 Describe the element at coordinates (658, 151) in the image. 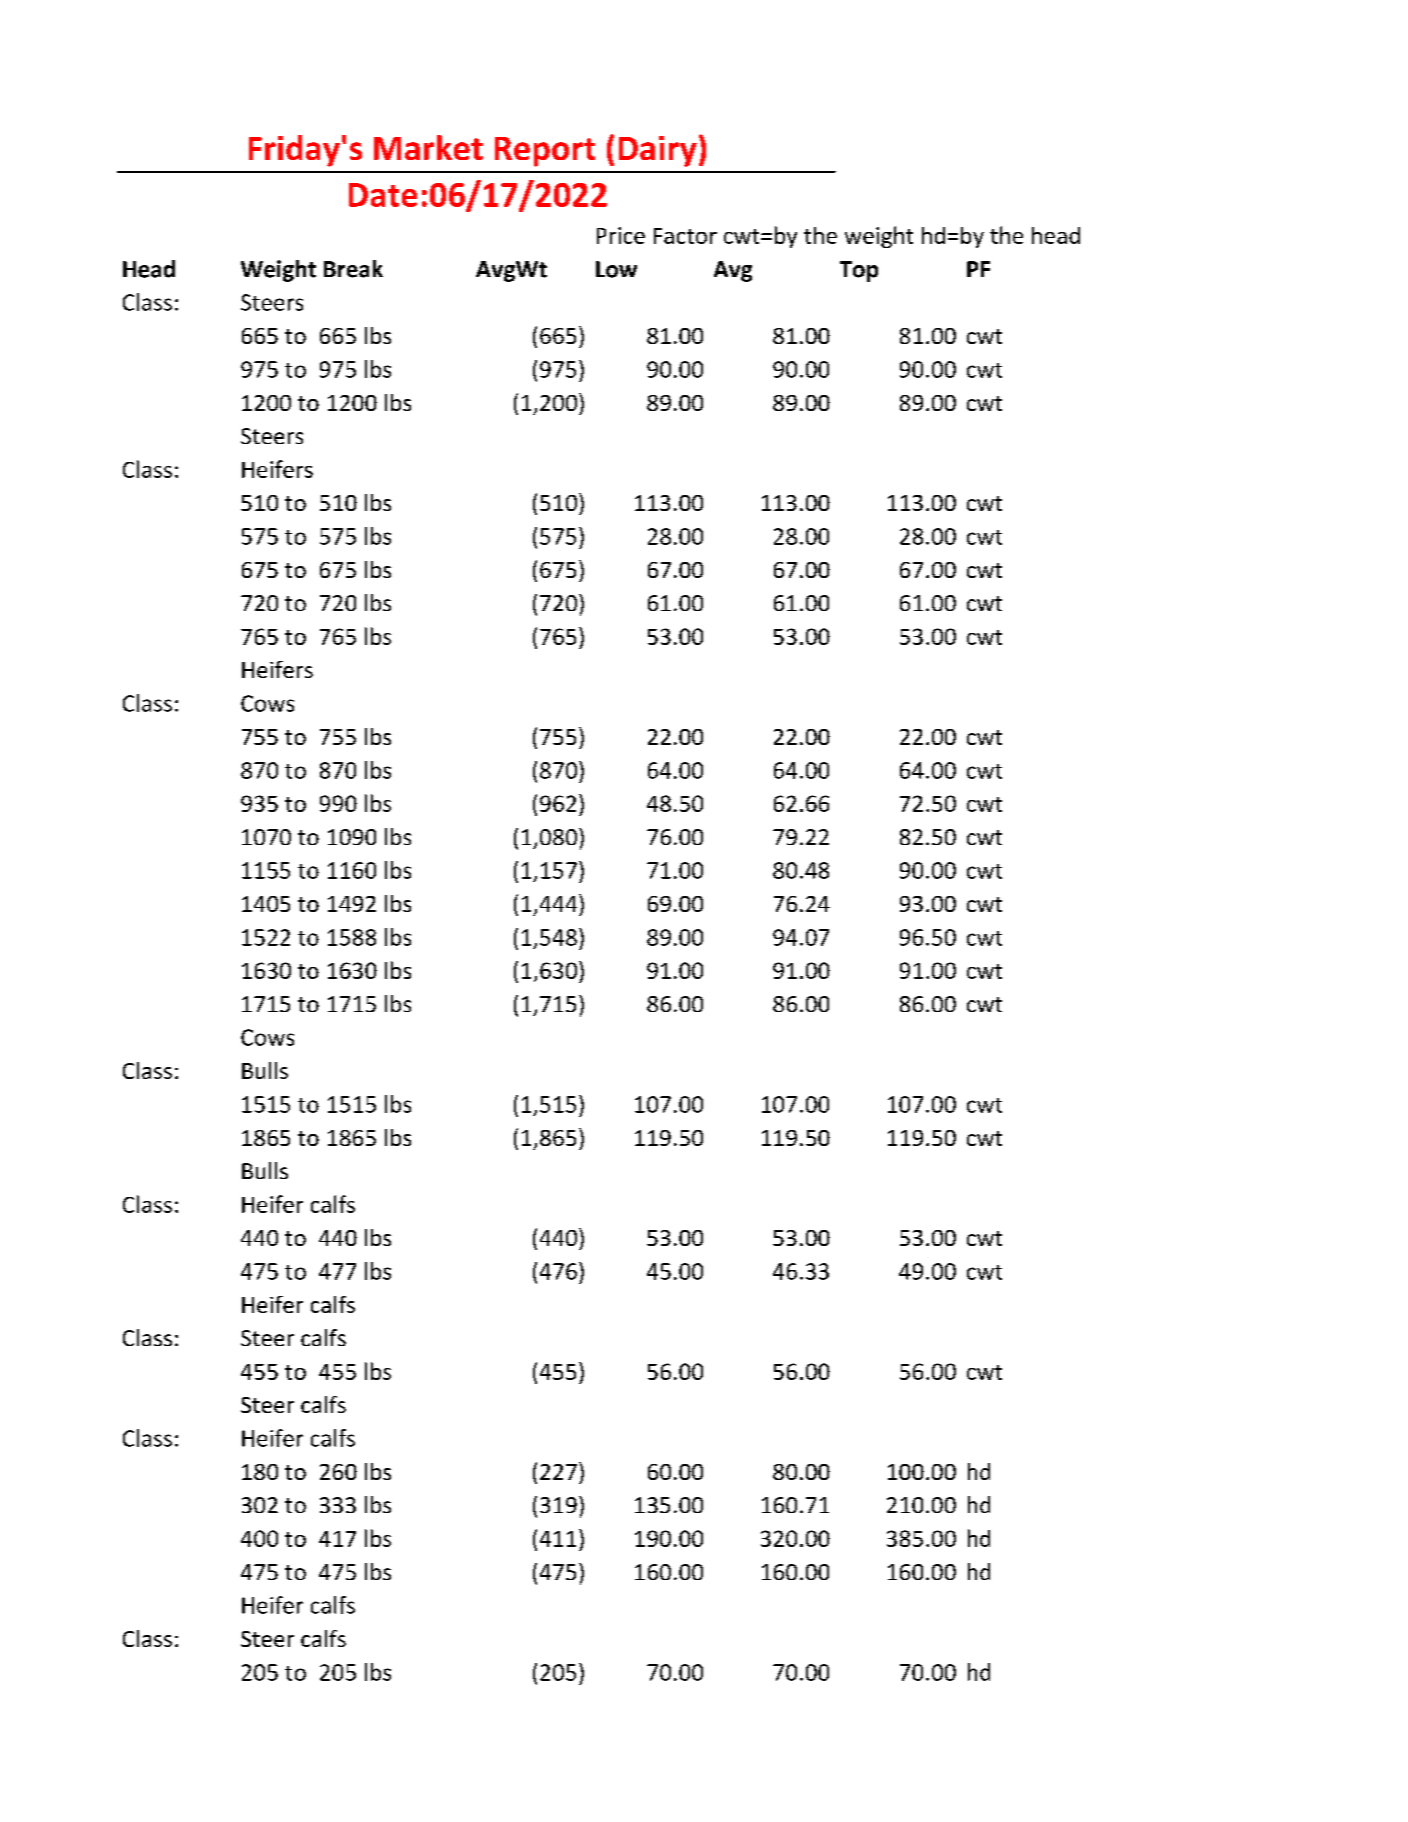

I see `Dairy` at that location.
